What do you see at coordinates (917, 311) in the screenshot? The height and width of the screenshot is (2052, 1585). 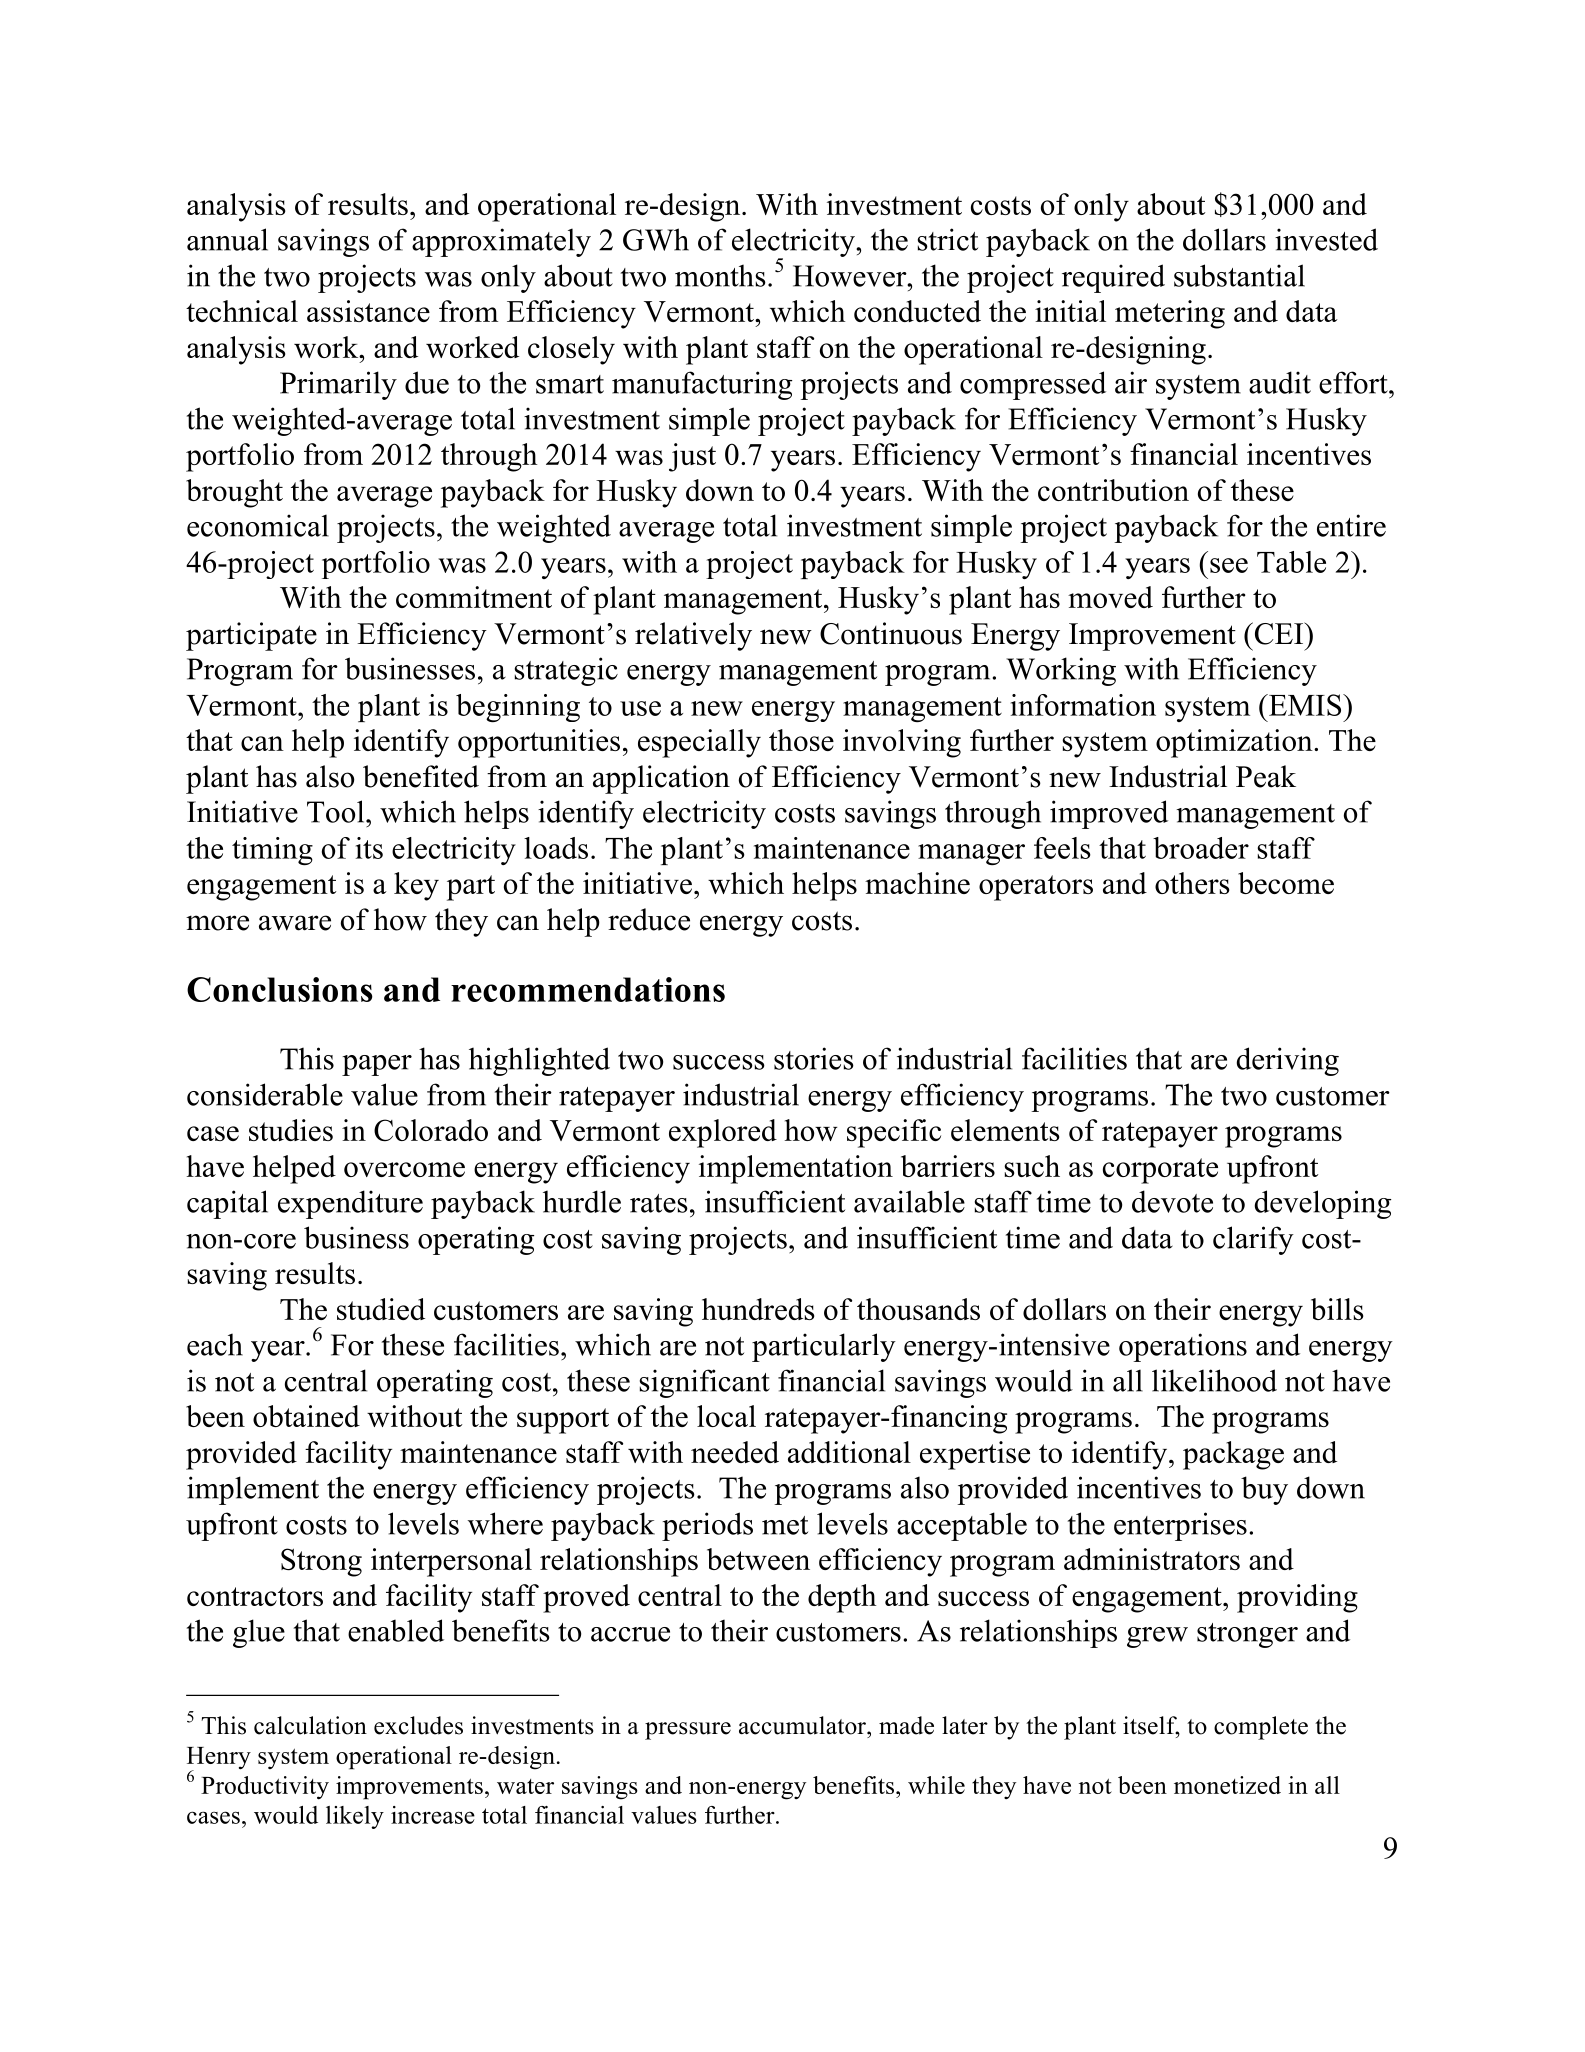 I see `conducted` at bounding box center [917, 311].
